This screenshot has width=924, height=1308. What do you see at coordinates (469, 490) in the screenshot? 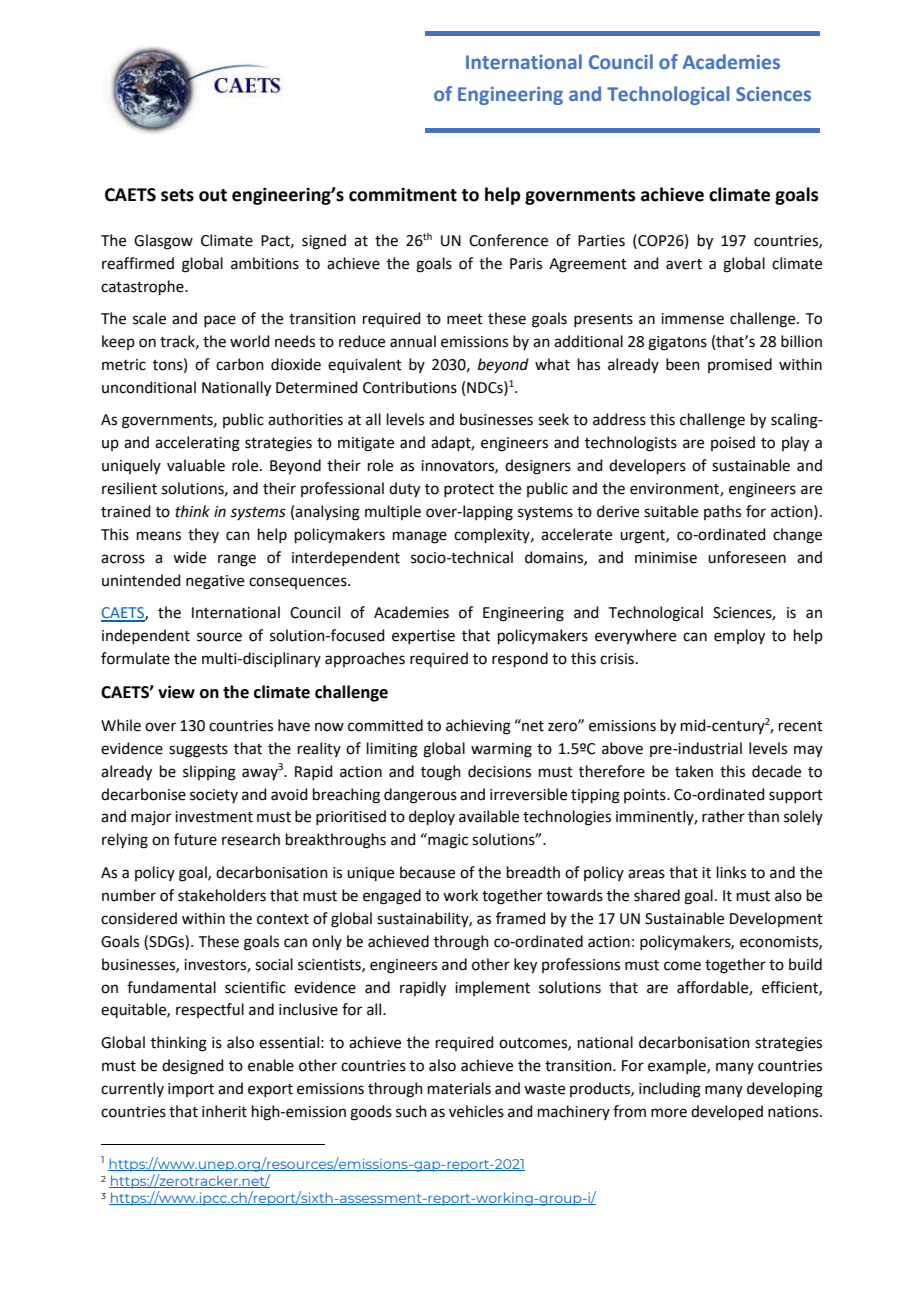
I see `protect` at bounding box center [469, 490].
